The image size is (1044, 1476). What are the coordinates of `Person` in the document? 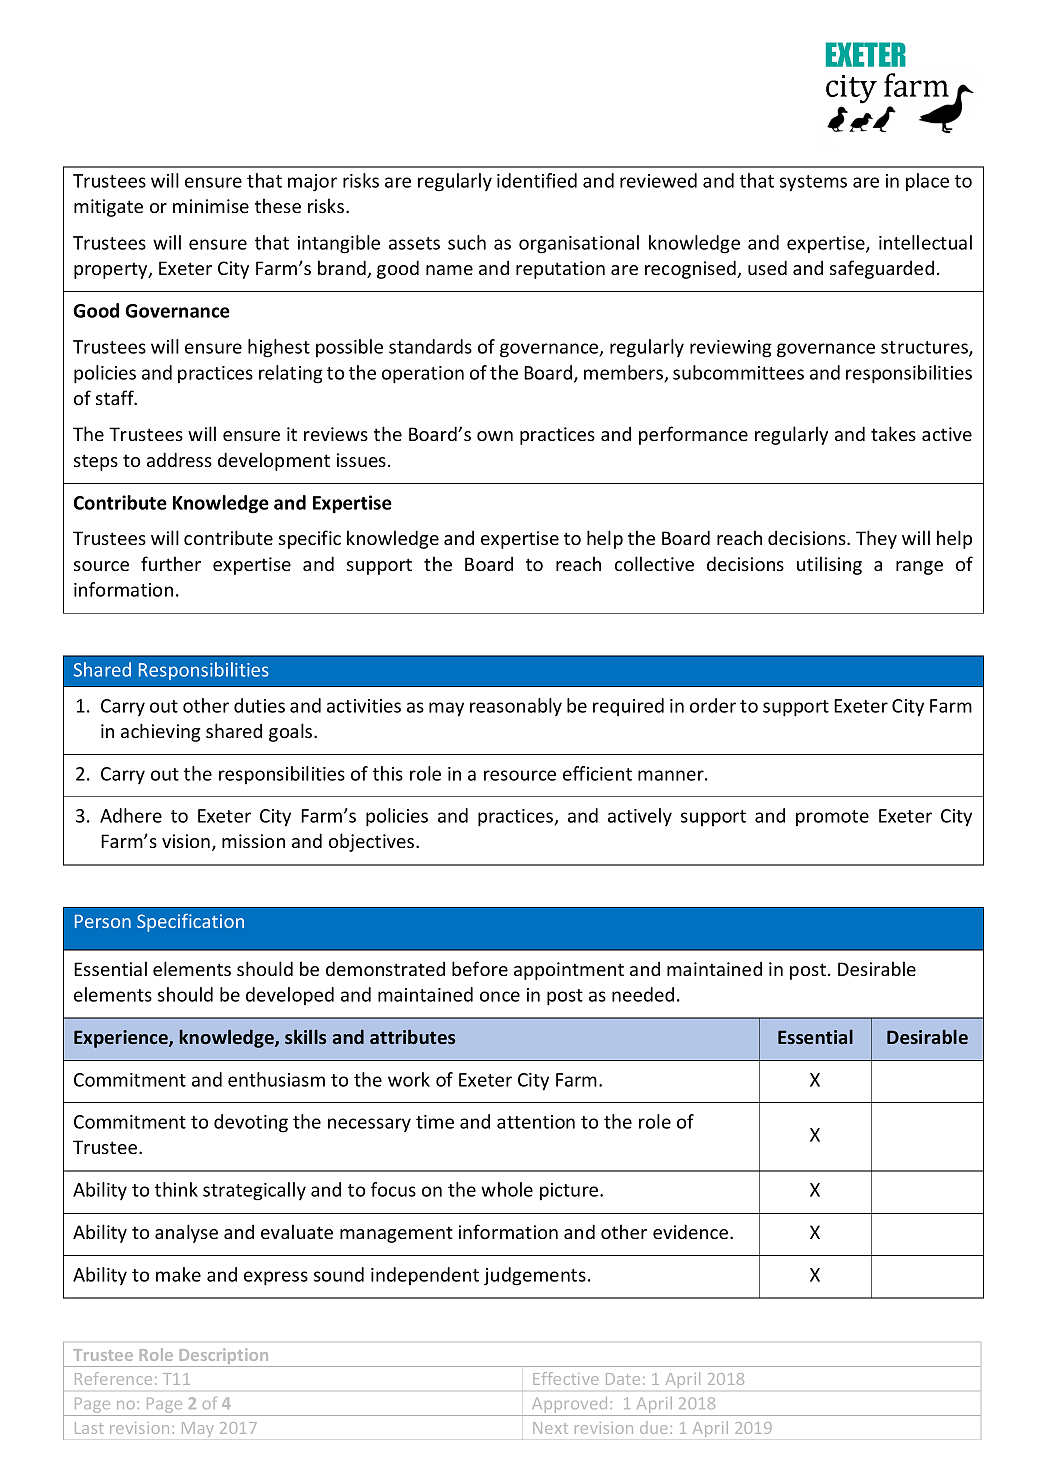 It's located at (103, 921).
